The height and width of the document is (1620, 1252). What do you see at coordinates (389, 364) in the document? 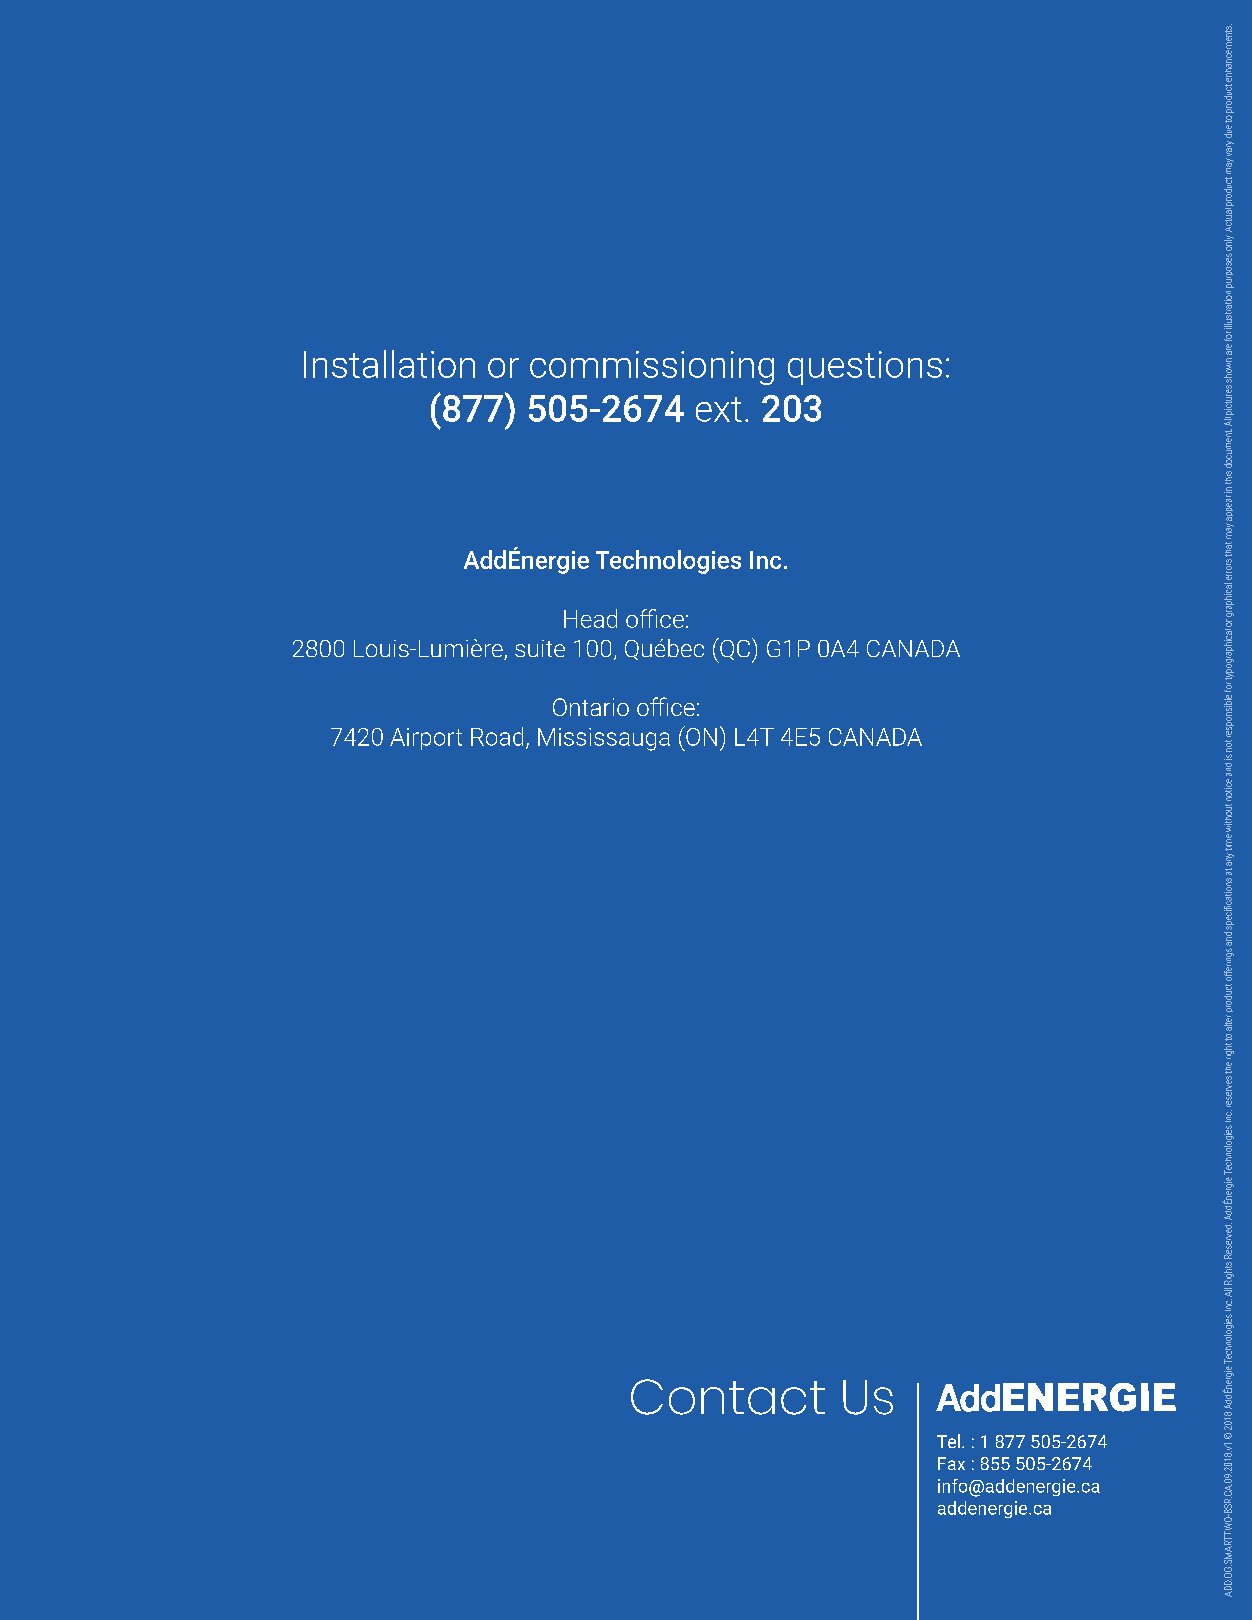
I see `Installation` at bounding box center [389, 364].
